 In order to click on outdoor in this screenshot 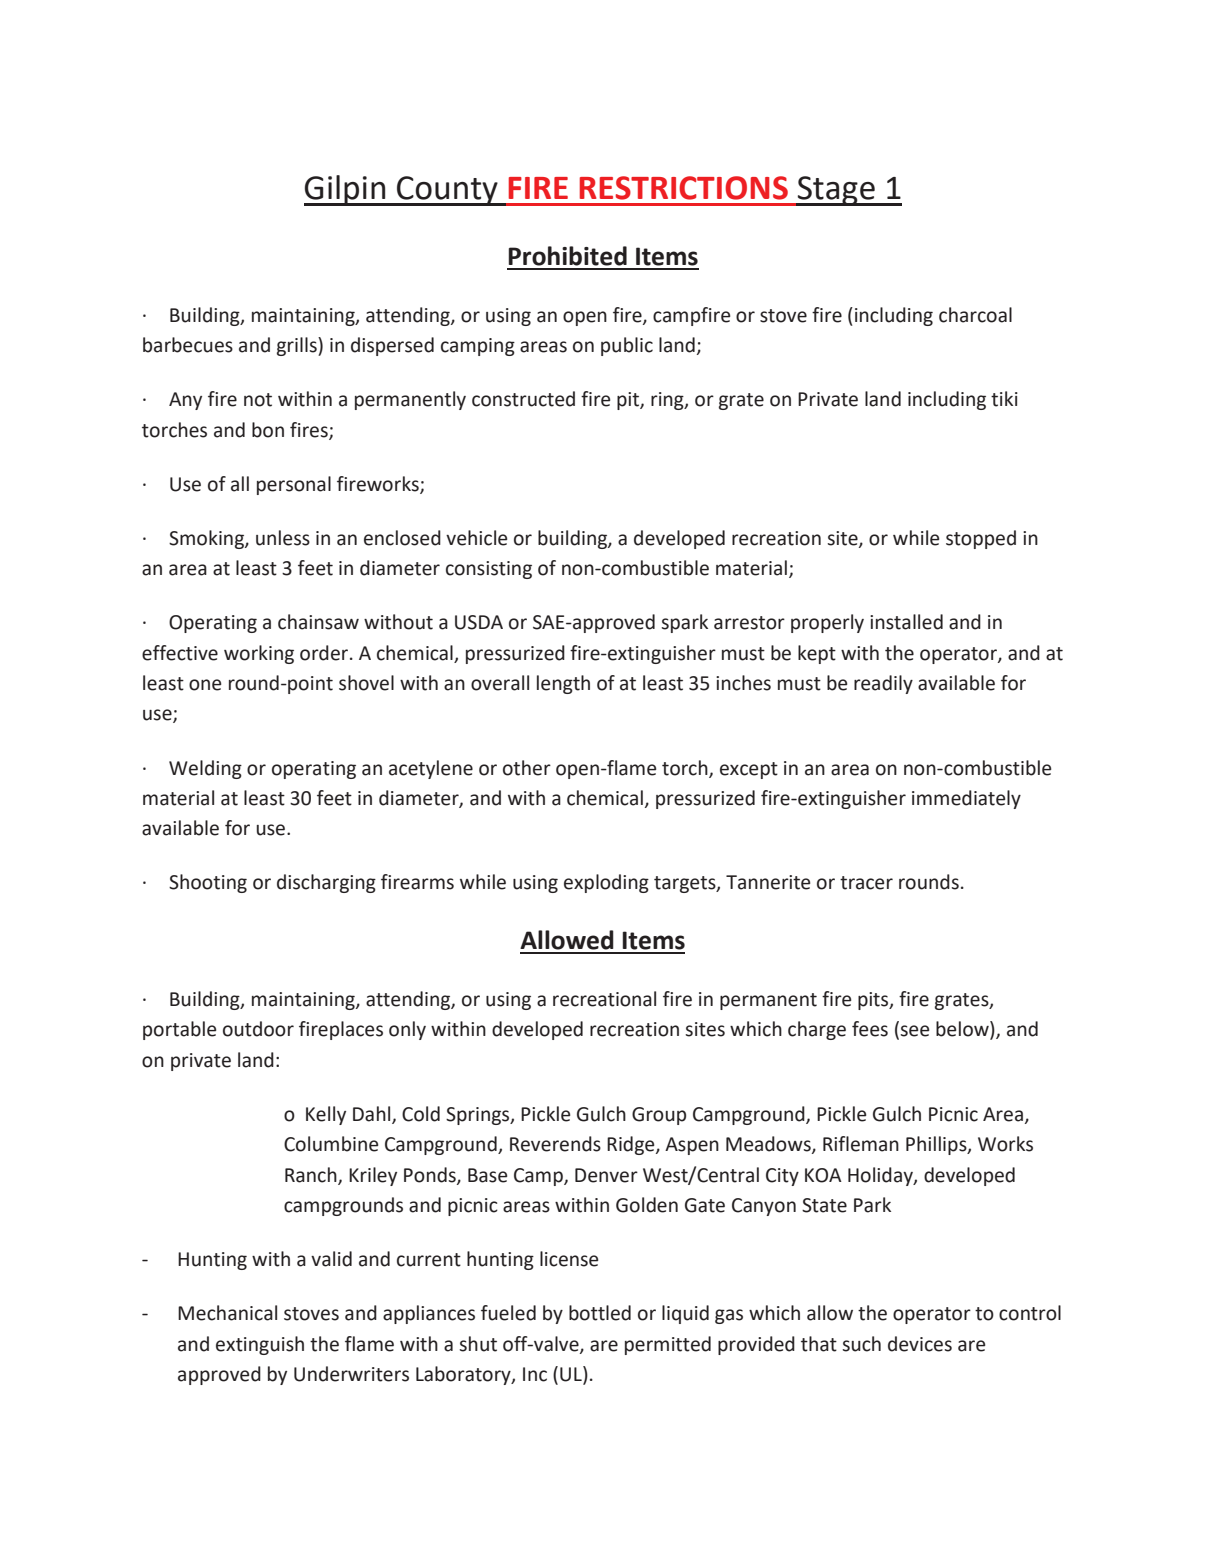, I will do `click(258, 1029)`.
